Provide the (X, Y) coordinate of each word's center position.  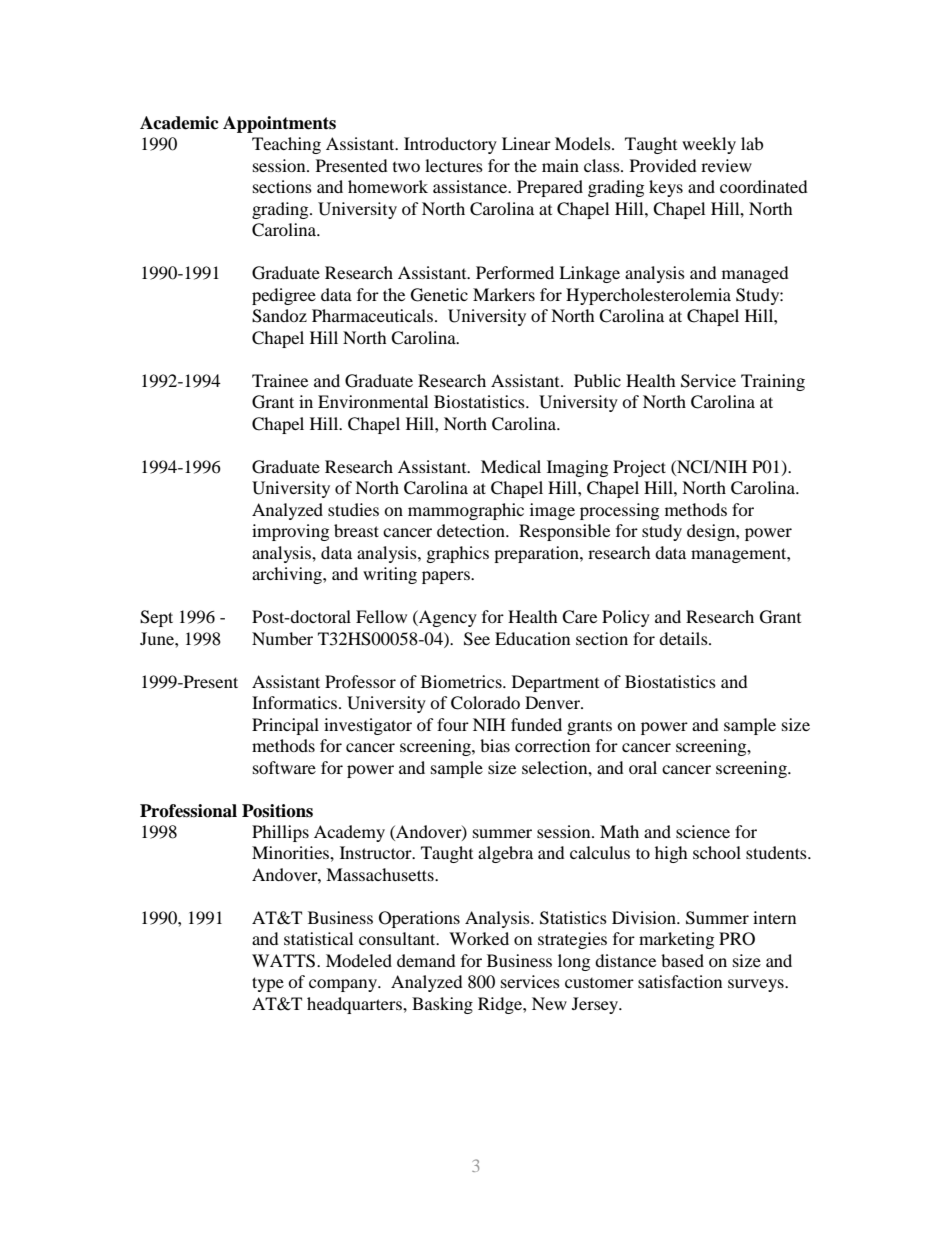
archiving (288, 575)
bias (495, 745)
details (684, 638)
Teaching (286, 145)
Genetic (439, 295)
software (284, 767)
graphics (458, 554)
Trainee (280, 380)
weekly (709, 145)
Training (773, 382)
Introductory (450, 145)
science (703, 831)
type (268, 984)
